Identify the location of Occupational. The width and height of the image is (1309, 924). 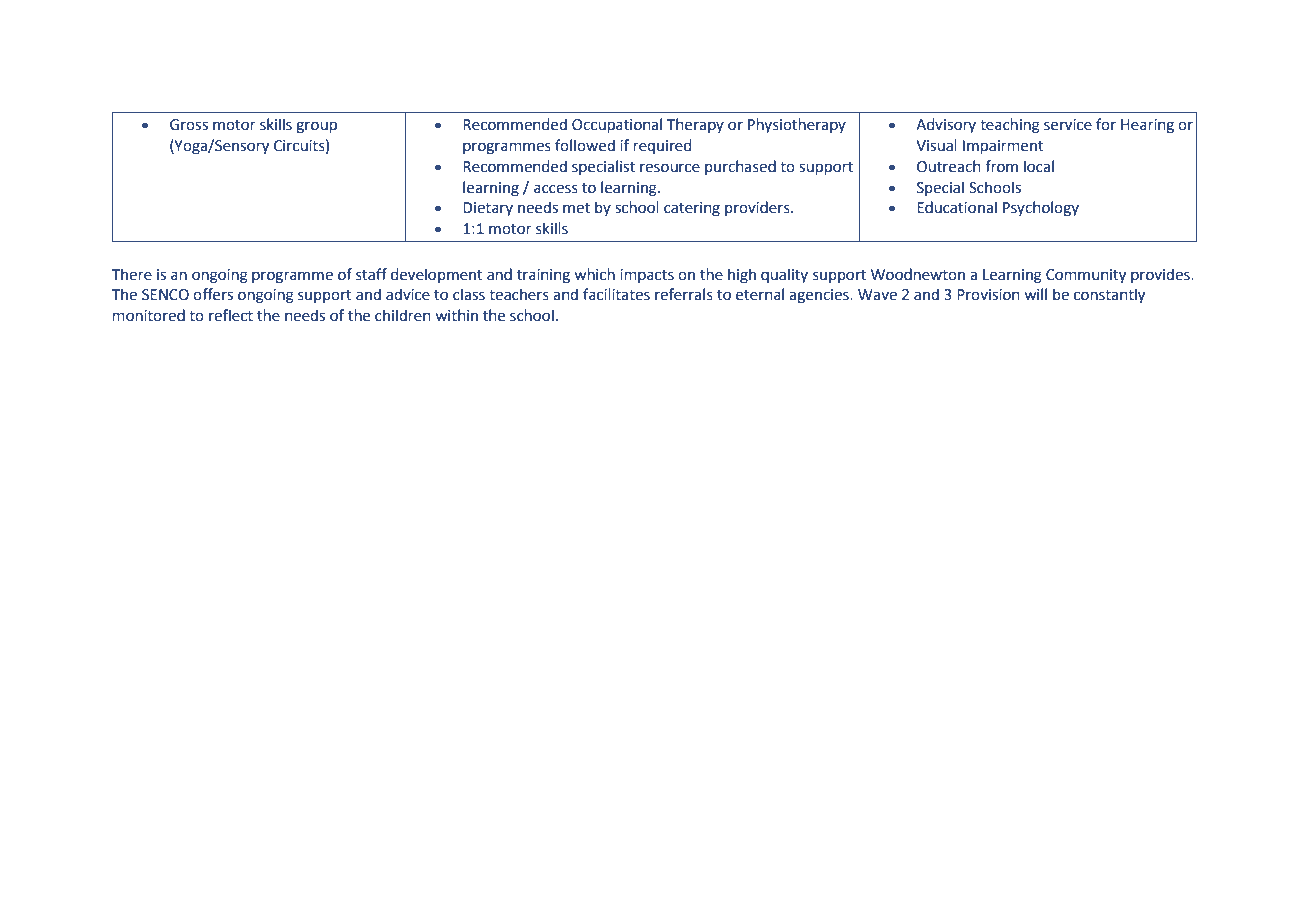
(617, 125).
